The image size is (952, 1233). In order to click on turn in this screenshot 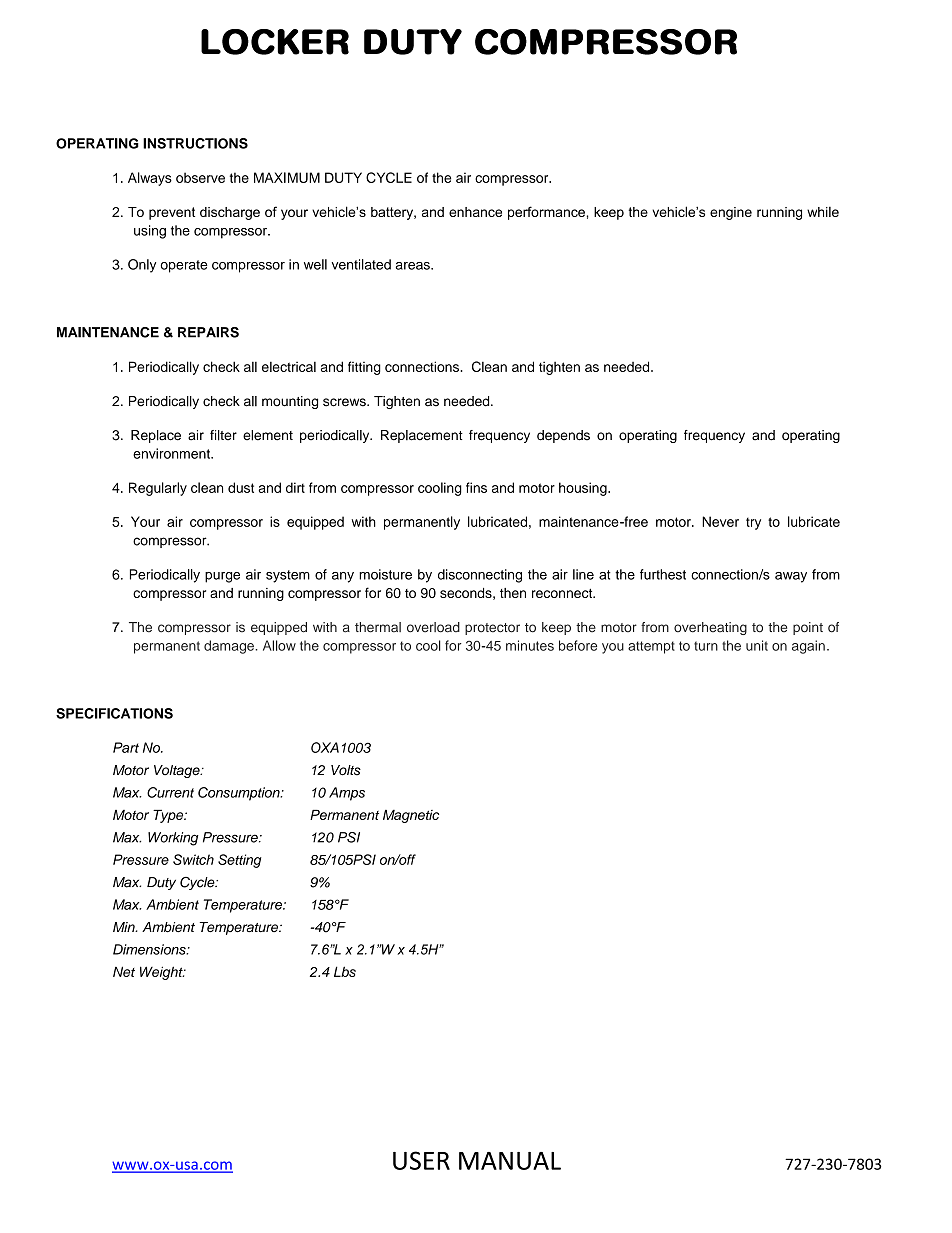, I will do `click(706, 646)`.
